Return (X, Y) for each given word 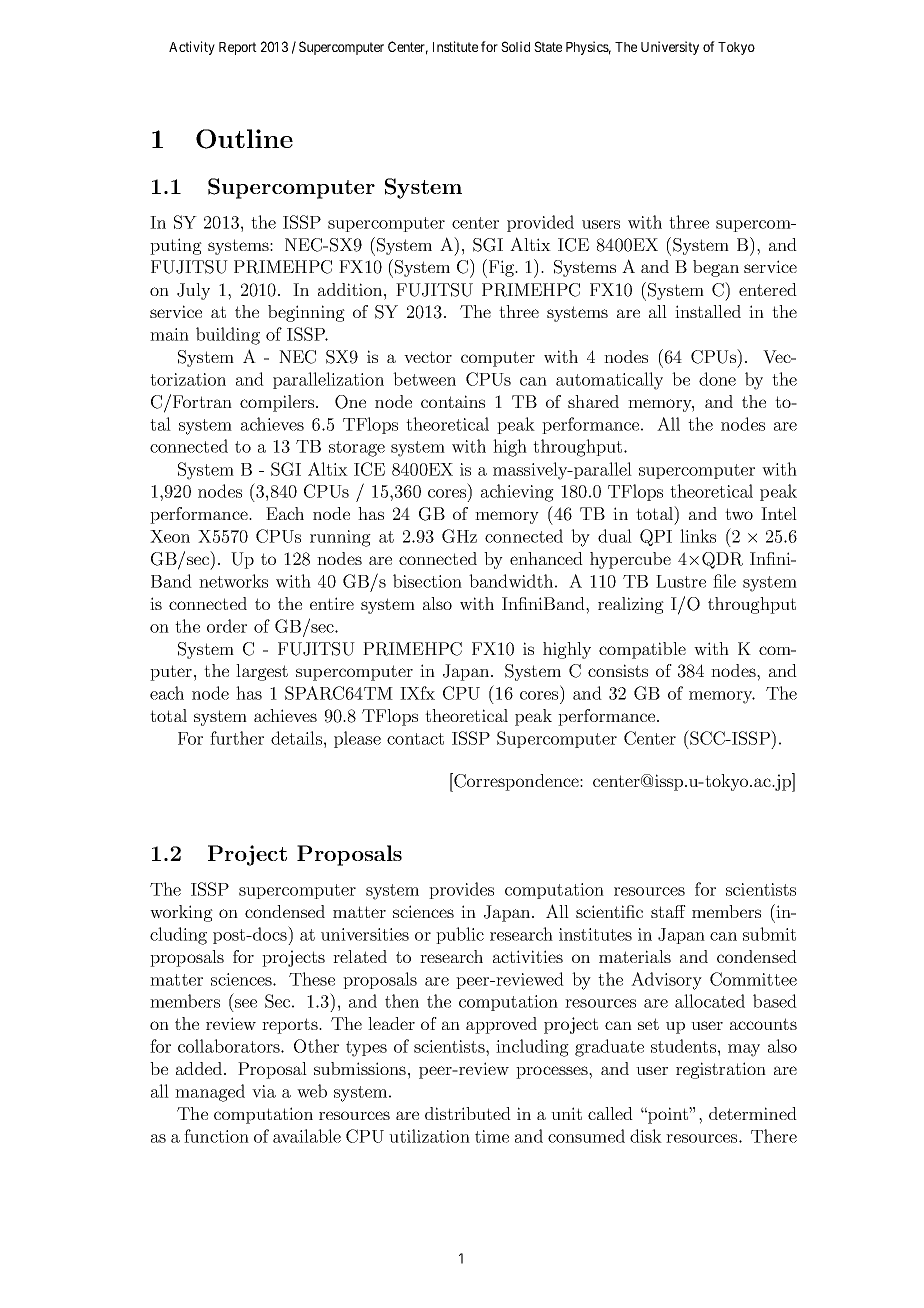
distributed (468, 1113)
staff (668, 911)
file (724, 581)
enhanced (546, 558)
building (228, 336)
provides (461, 890)
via (264, 1091)
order (227, 626)
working (181, 913)
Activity (192, 48)
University (670, 48)
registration (721, 1070)
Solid (515, 46)
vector (428, 357)
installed (708, 311)
